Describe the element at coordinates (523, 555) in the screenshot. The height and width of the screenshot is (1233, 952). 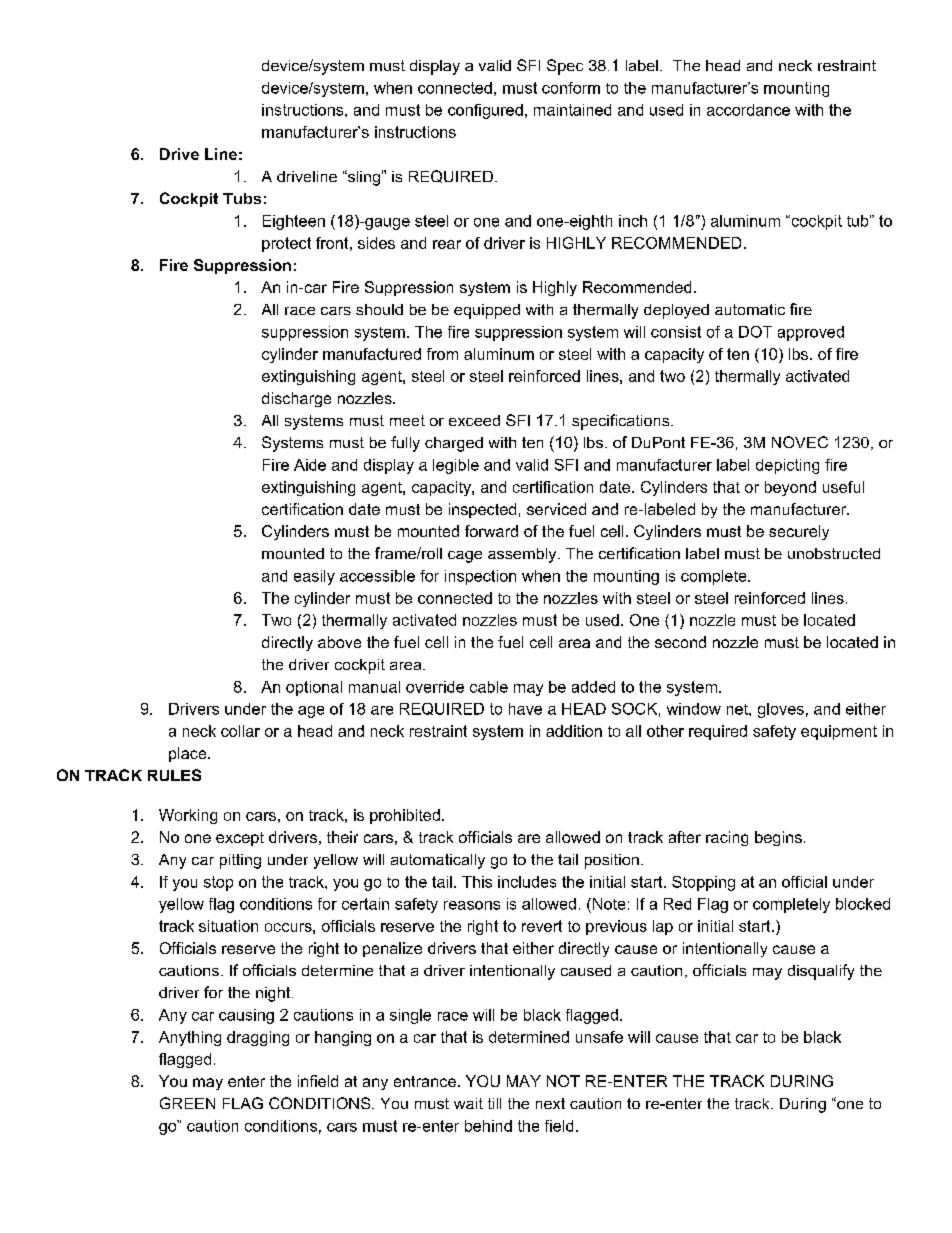
I see `assembly` at that location.
